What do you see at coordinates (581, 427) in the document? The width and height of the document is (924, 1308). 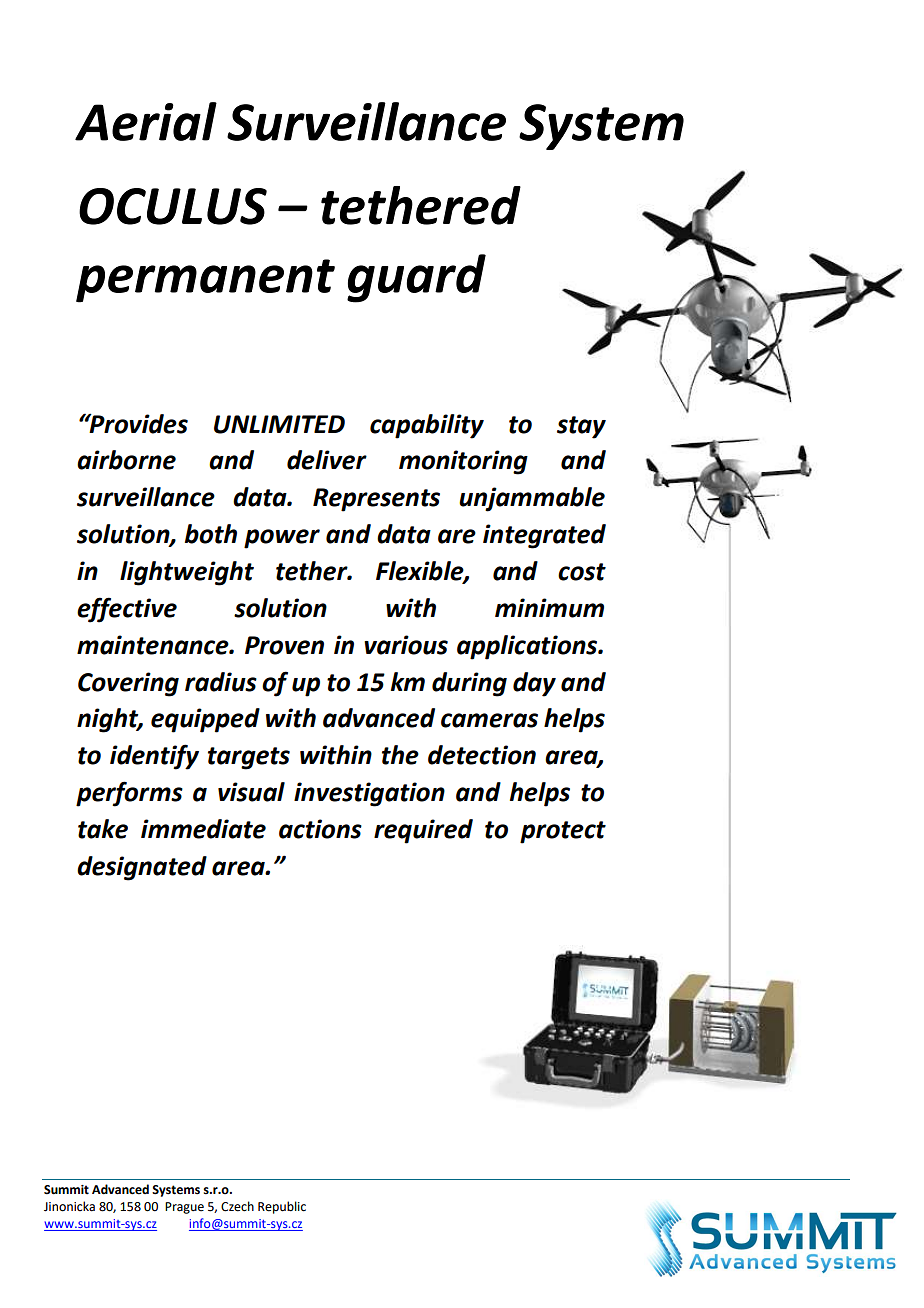 I see `stay` at bounding box center [581, 427].
